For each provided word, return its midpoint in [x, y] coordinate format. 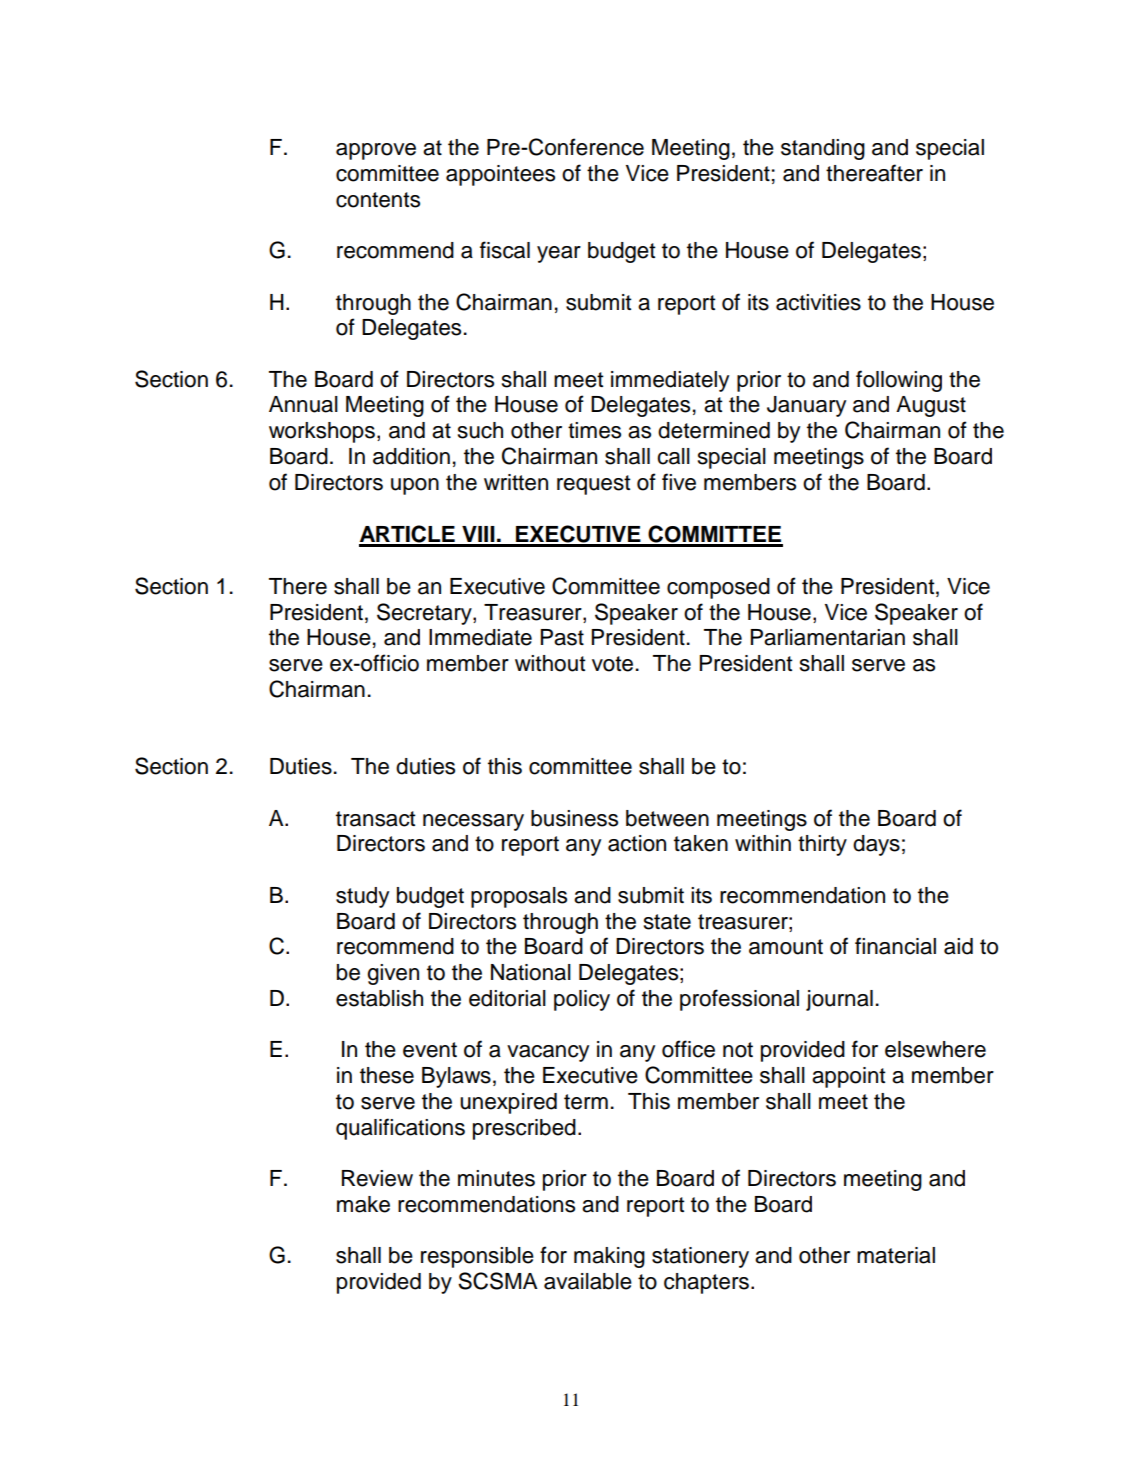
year [559, 254]
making [609, 1257]
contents [378, 200]
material [896, 1255]
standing [823, 149]
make [363, 1204]
